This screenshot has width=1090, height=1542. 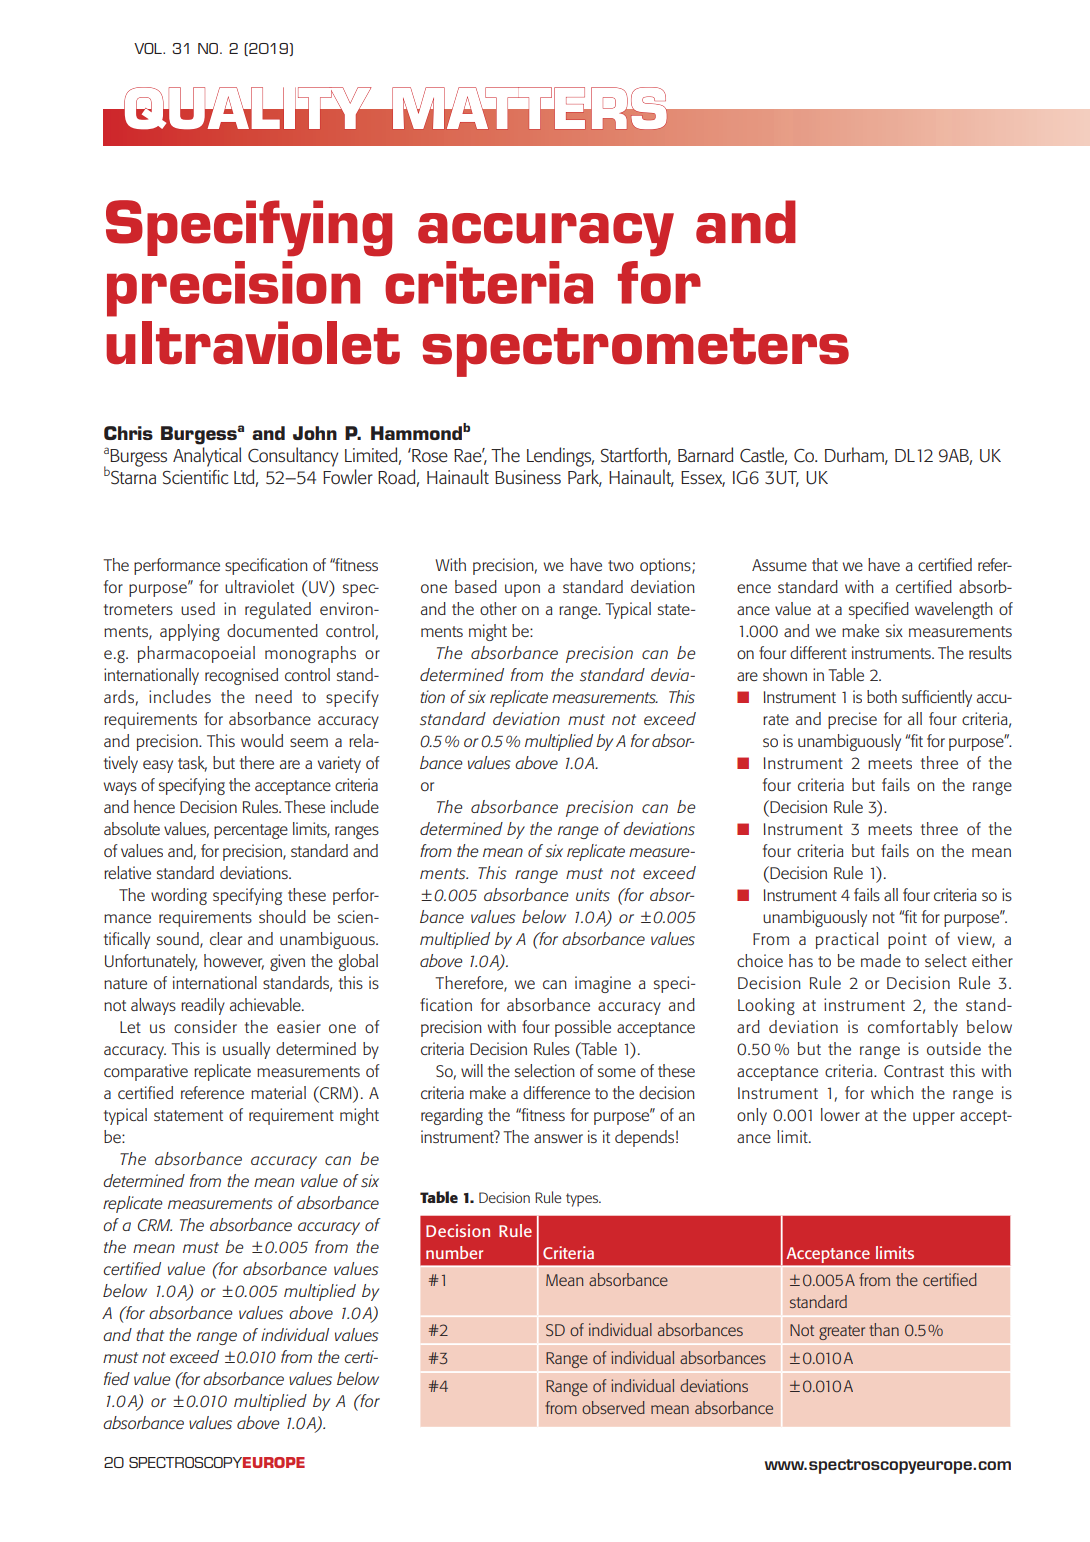 I want to click on Rose, so click(x=429, y=455).
